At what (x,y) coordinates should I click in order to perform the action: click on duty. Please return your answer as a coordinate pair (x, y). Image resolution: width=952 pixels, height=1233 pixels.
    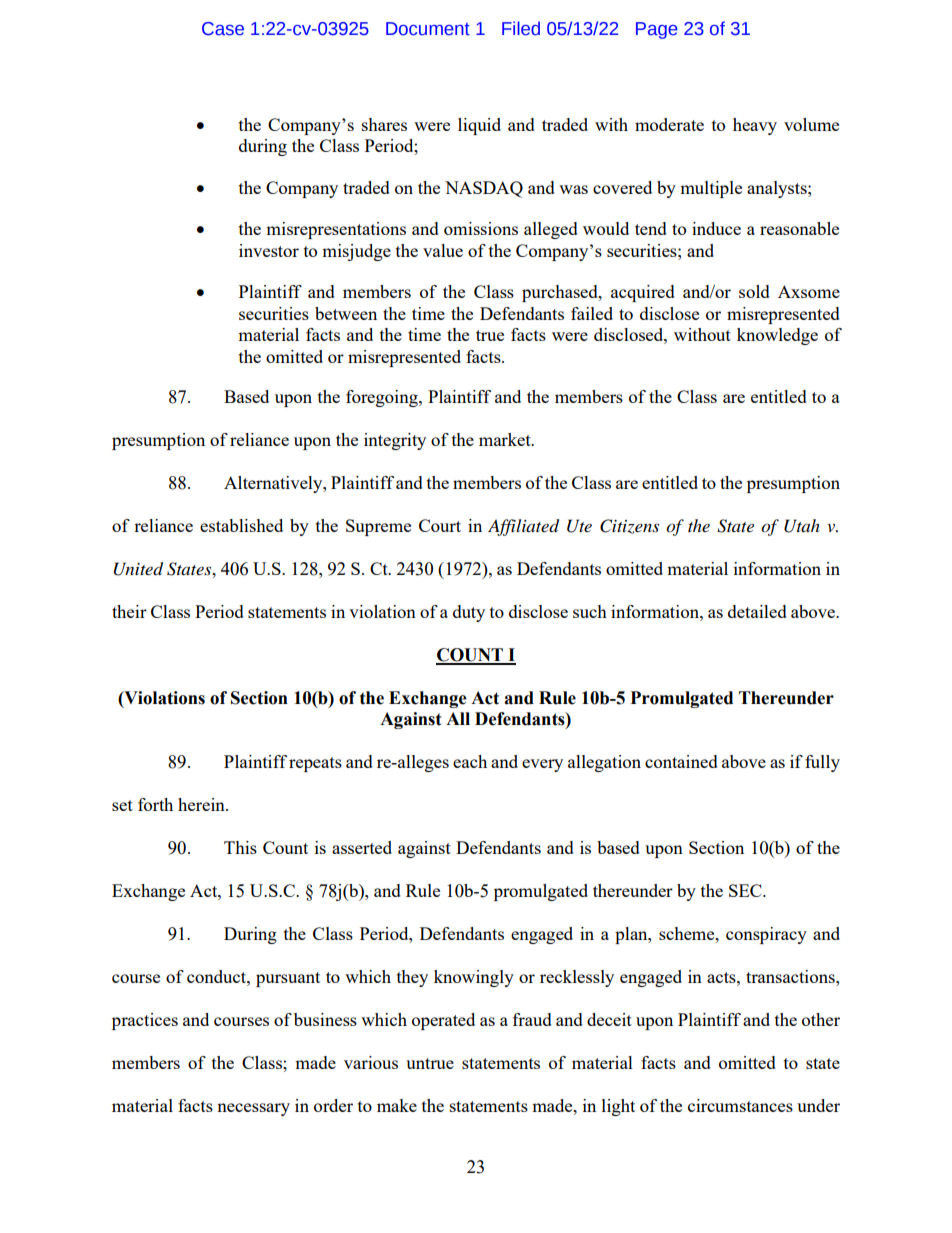
    Looking at the image, I should click on (469, 613).
